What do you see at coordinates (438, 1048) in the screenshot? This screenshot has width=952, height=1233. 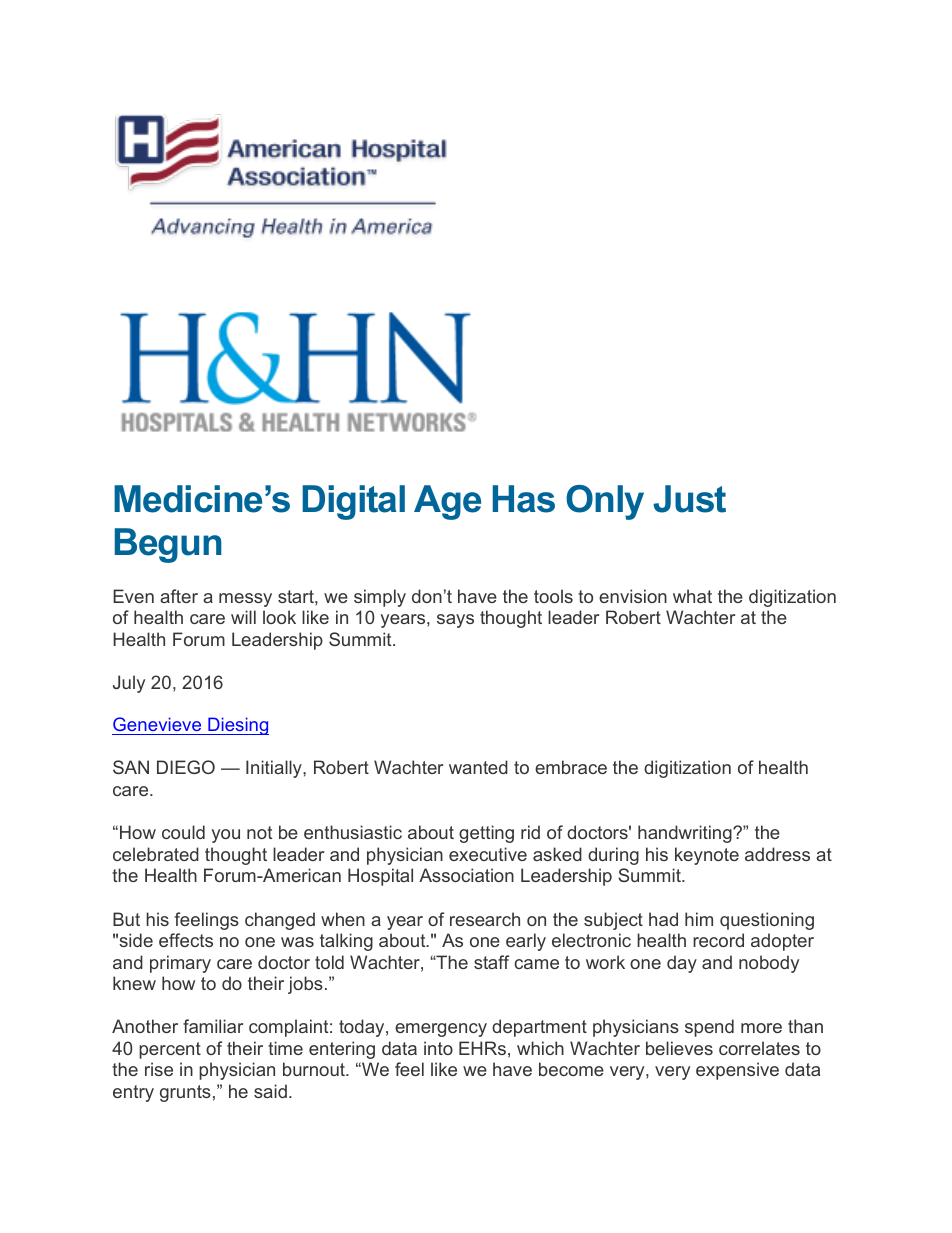 I see `into` at bounding box center [438, 1048].
